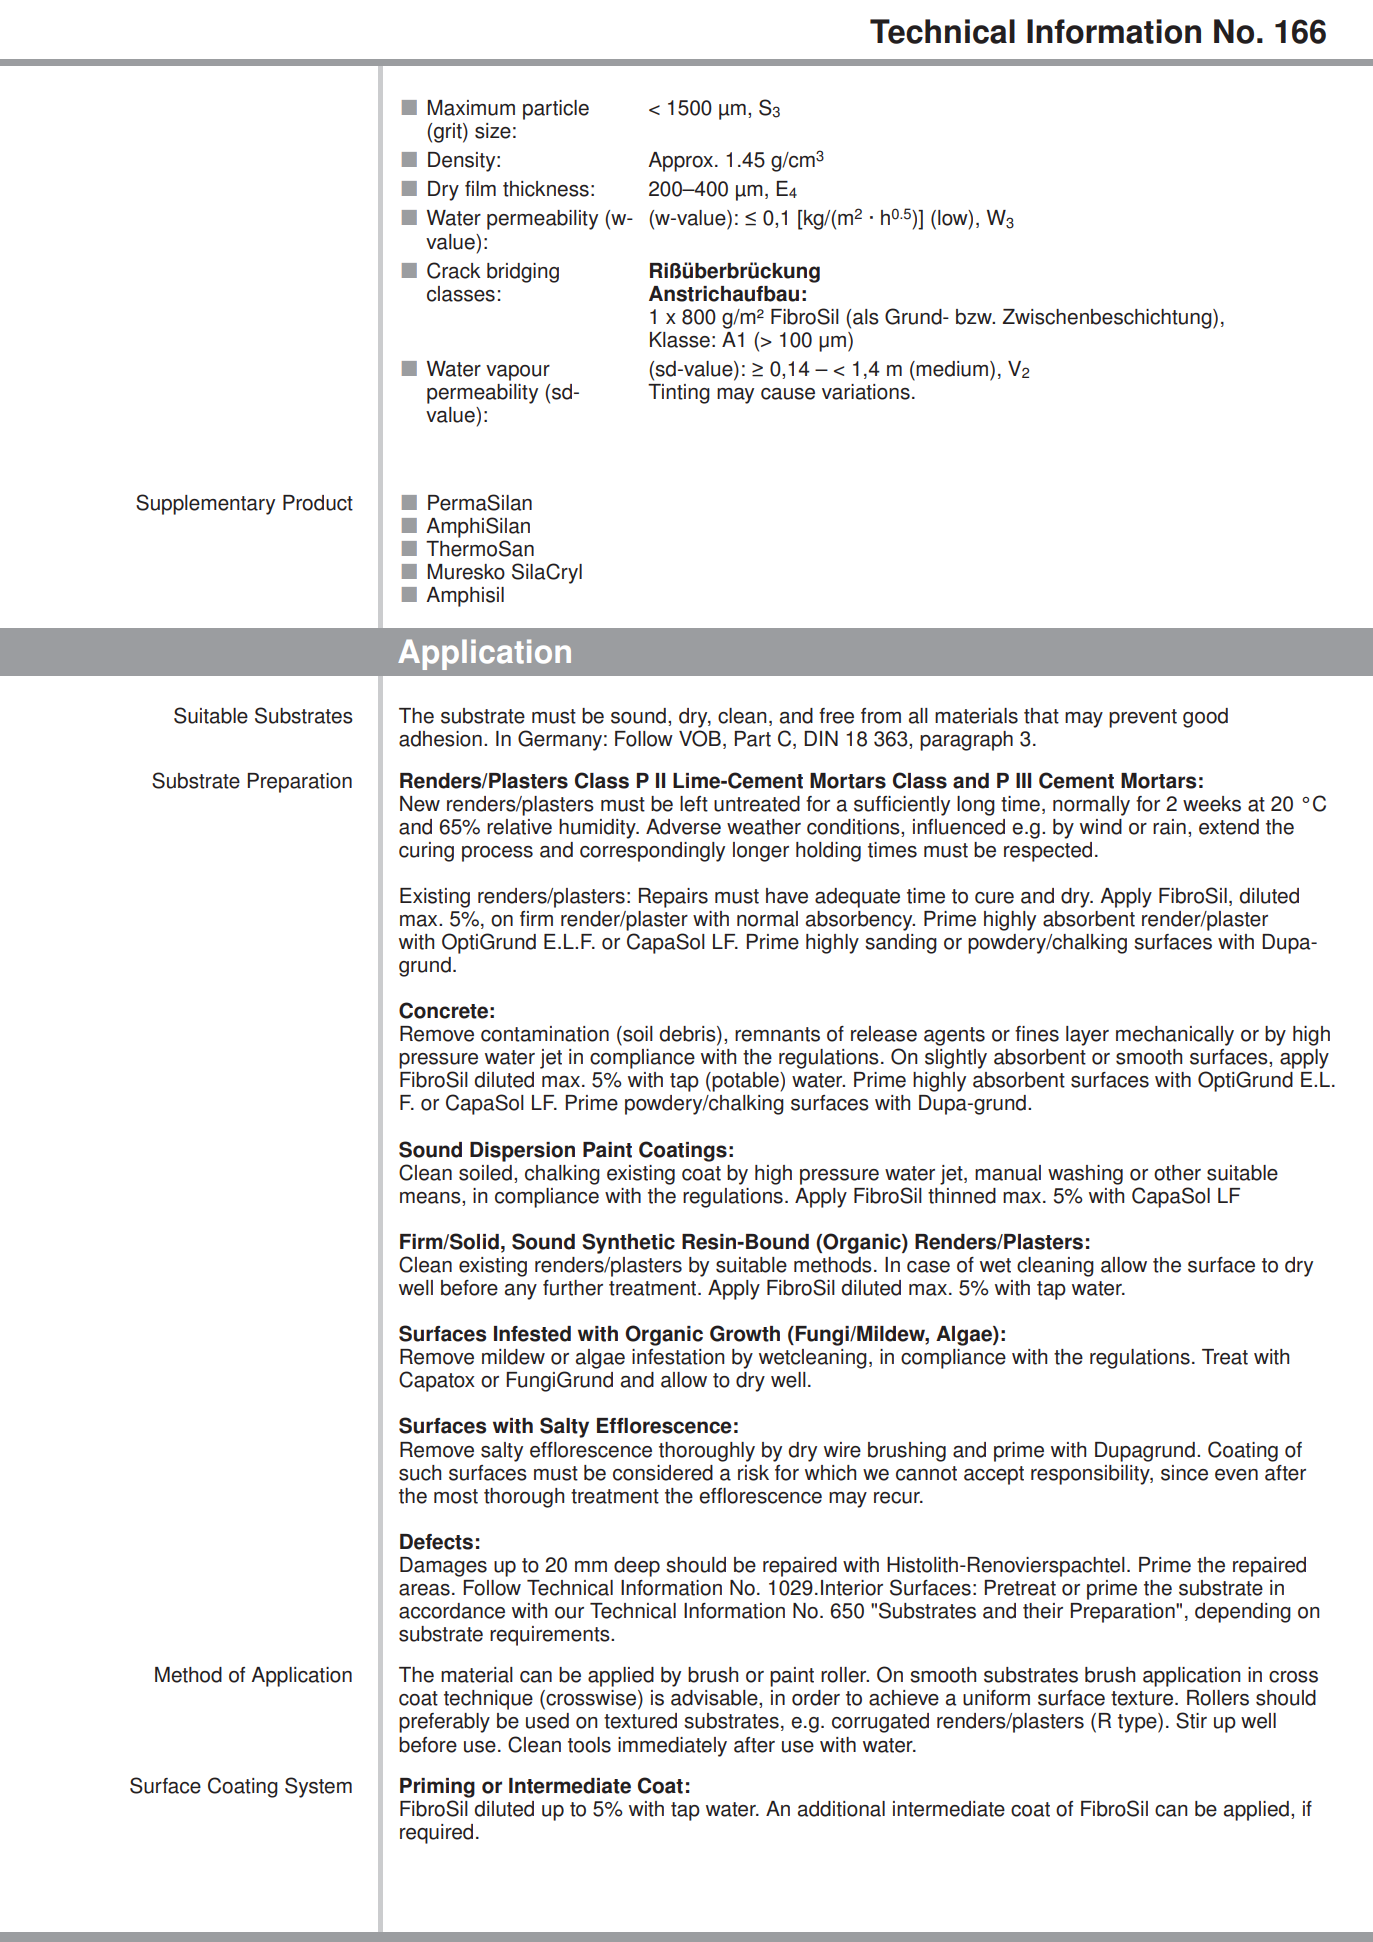  What do you see at coordinates (678, 1357) in the screenshot?
I see `infestation` at bounding box center [678, 1357].
